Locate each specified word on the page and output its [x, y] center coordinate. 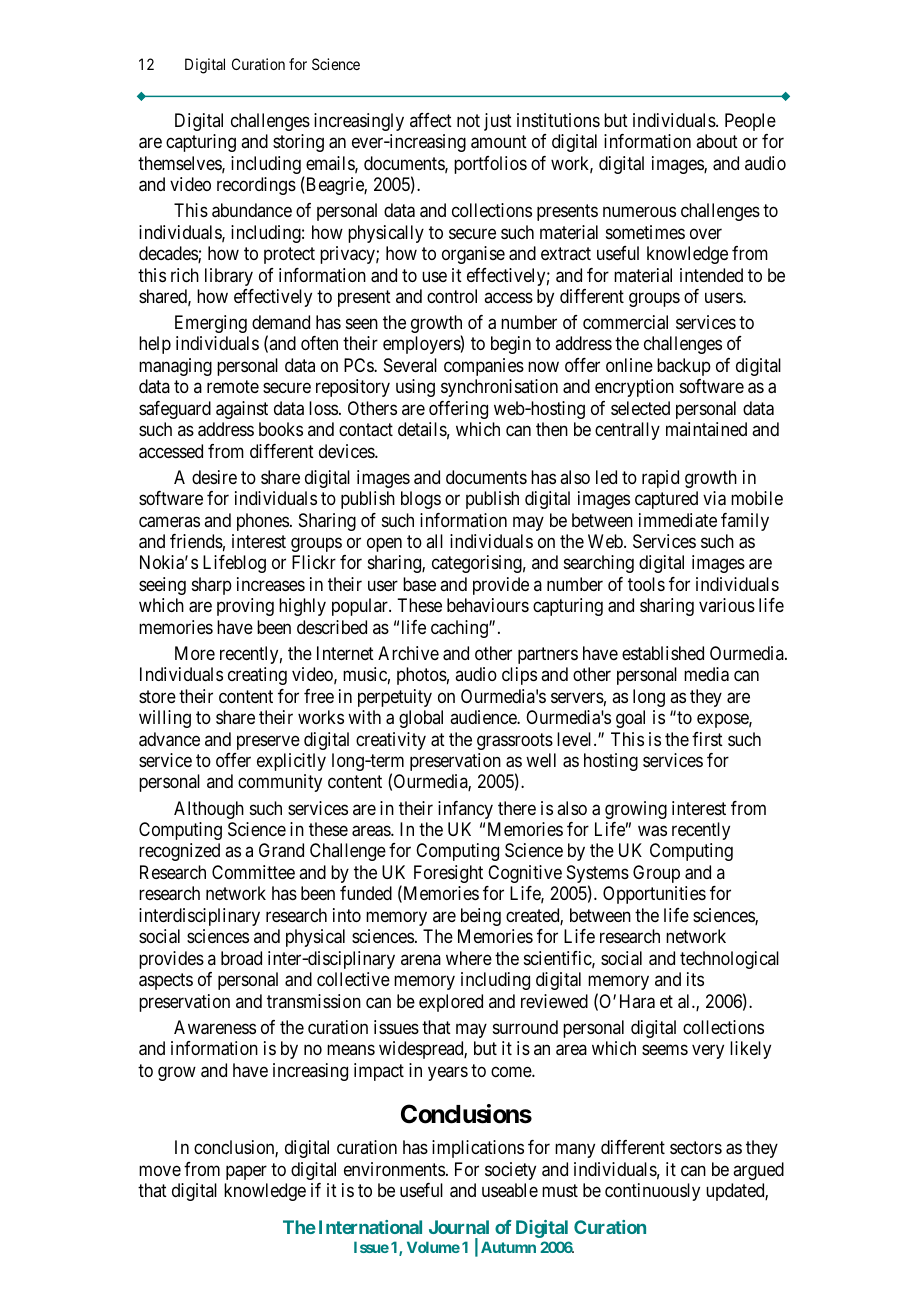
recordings [256, 186]
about [717, 141]
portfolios [490, 165]
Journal [459, 1227]
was [652, 831]
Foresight [448, 874]
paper [246, 1172]
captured [666, 500]
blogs [421, 500]
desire [214, 477]
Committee [253, 872]
